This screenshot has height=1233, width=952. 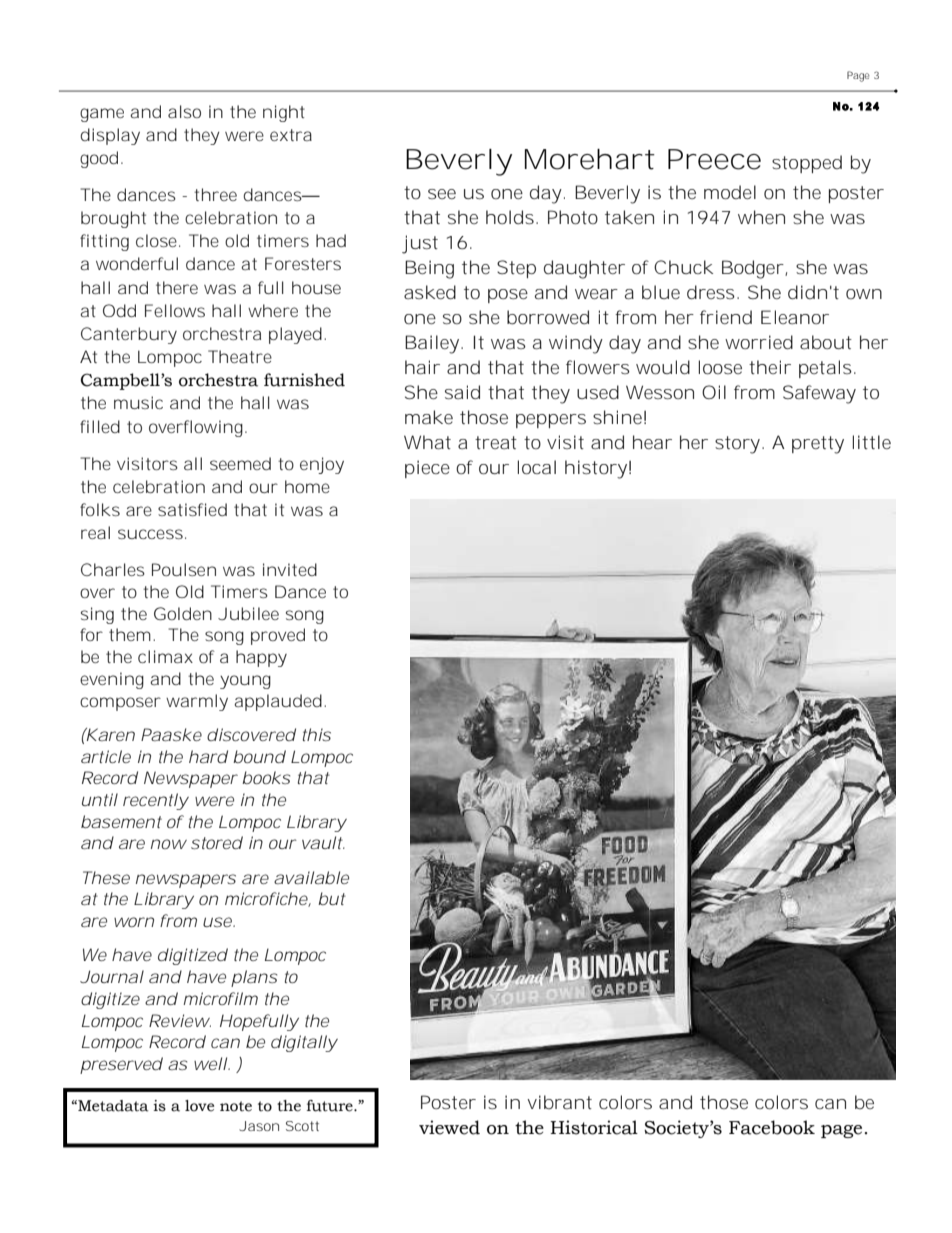 I want to click on viewed, so click(x=449, y=1127).
